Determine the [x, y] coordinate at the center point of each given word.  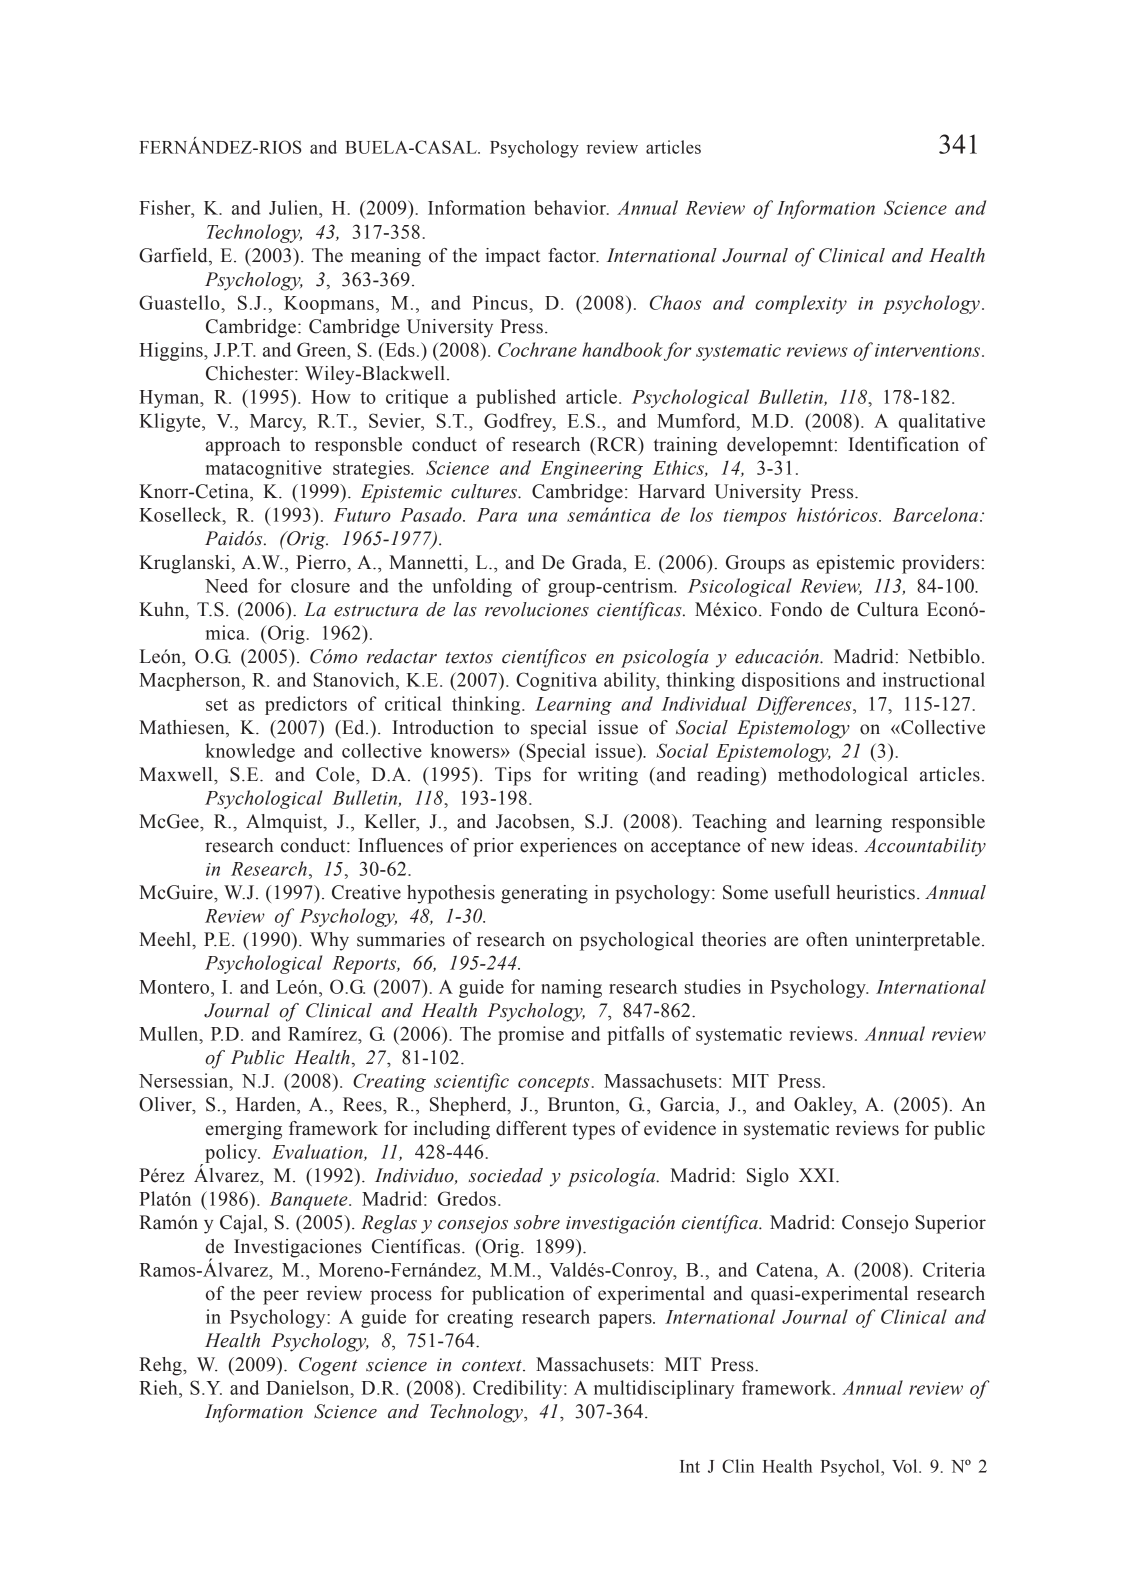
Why [329, 941]
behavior [571, 207]
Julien [294, 207]
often [827, 939]
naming [571, 988]
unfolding [472, 587]
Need [226, 585]
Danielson [309, 1387]
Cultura [888, 609]
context [493, 1366]
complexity [801, 304]
